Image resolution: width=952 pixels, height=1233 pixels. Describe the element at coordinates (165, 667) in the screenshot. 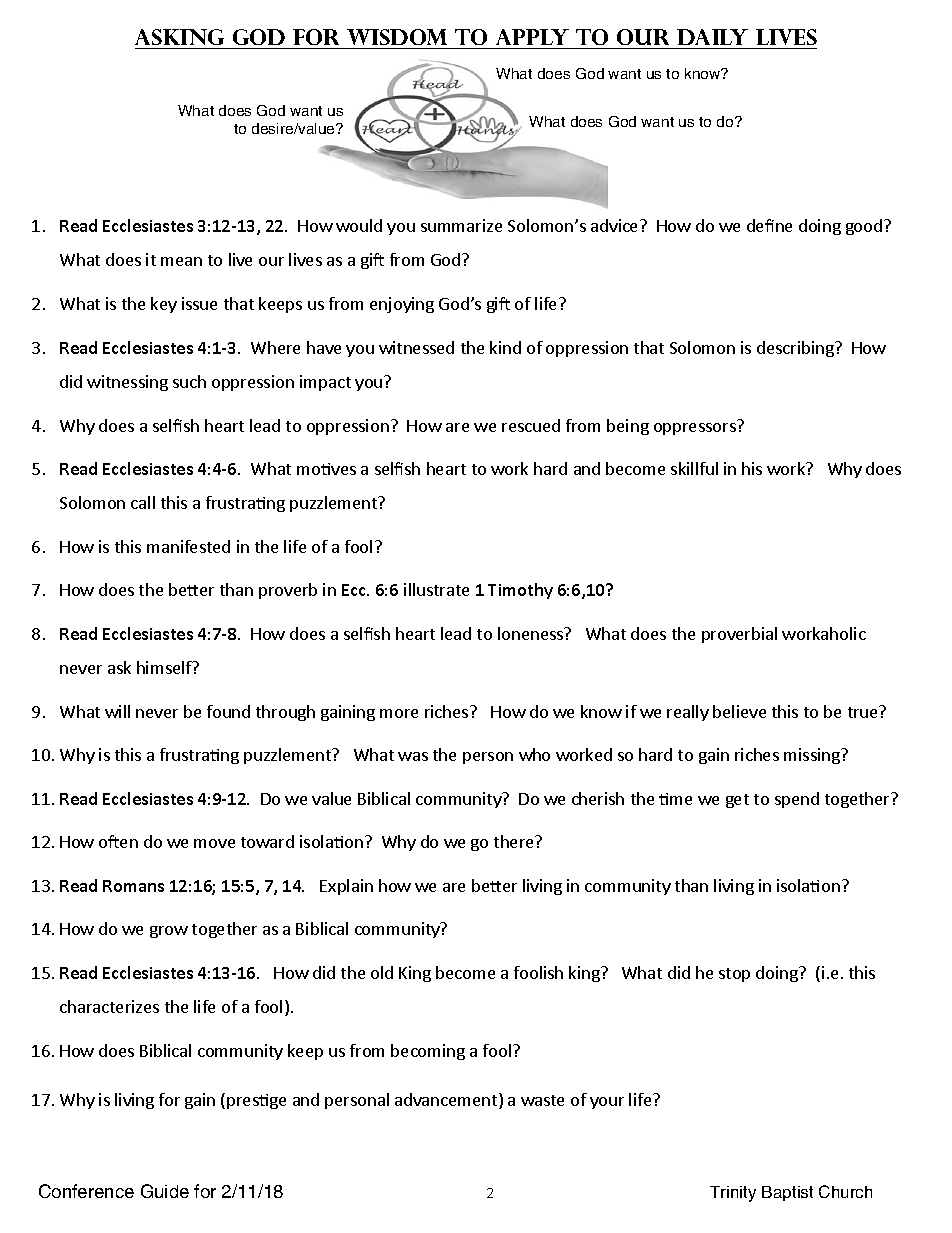

I see `himself` at that location.
